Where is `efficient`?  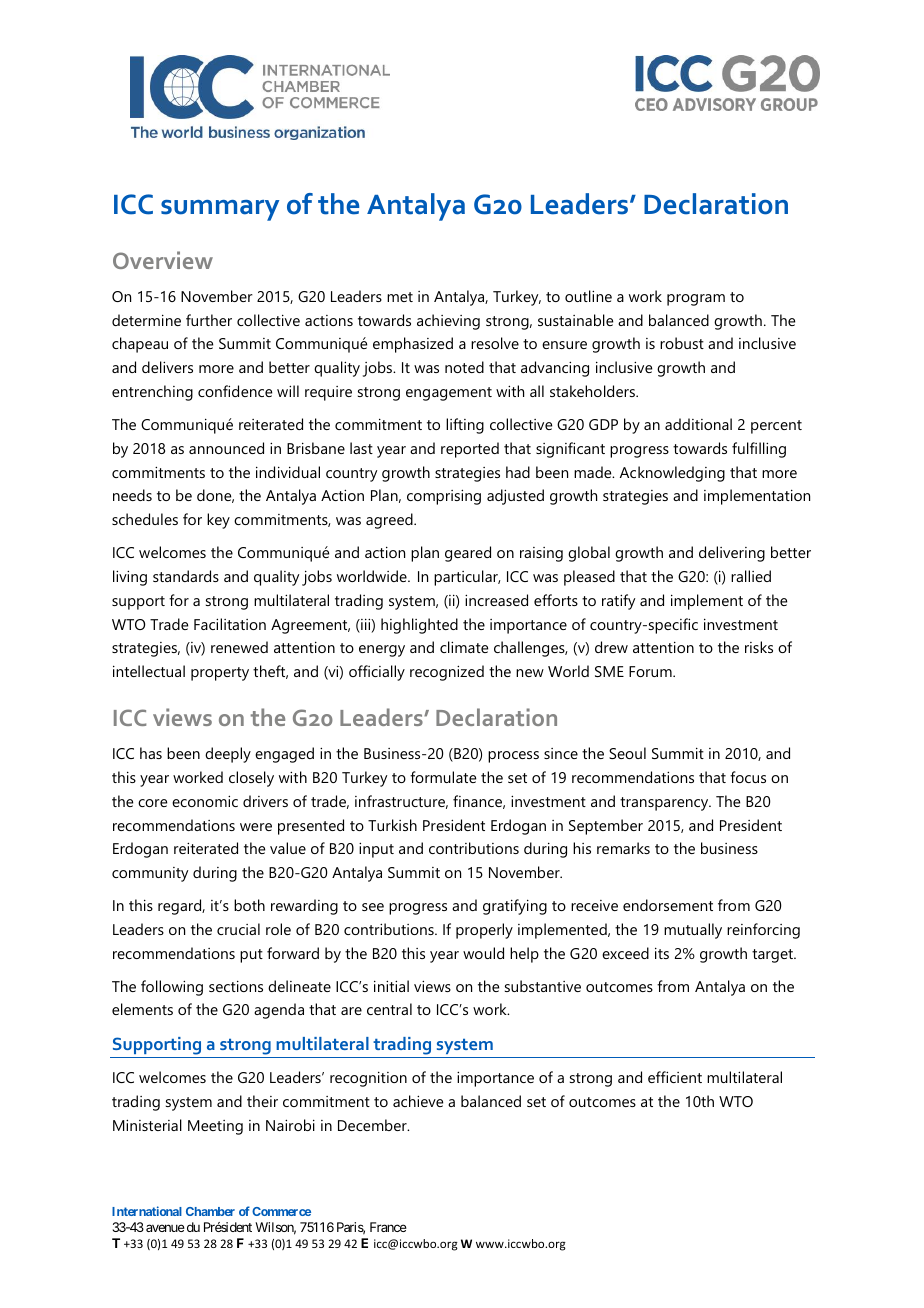
efficient is located at coordinates (675, 1077).
